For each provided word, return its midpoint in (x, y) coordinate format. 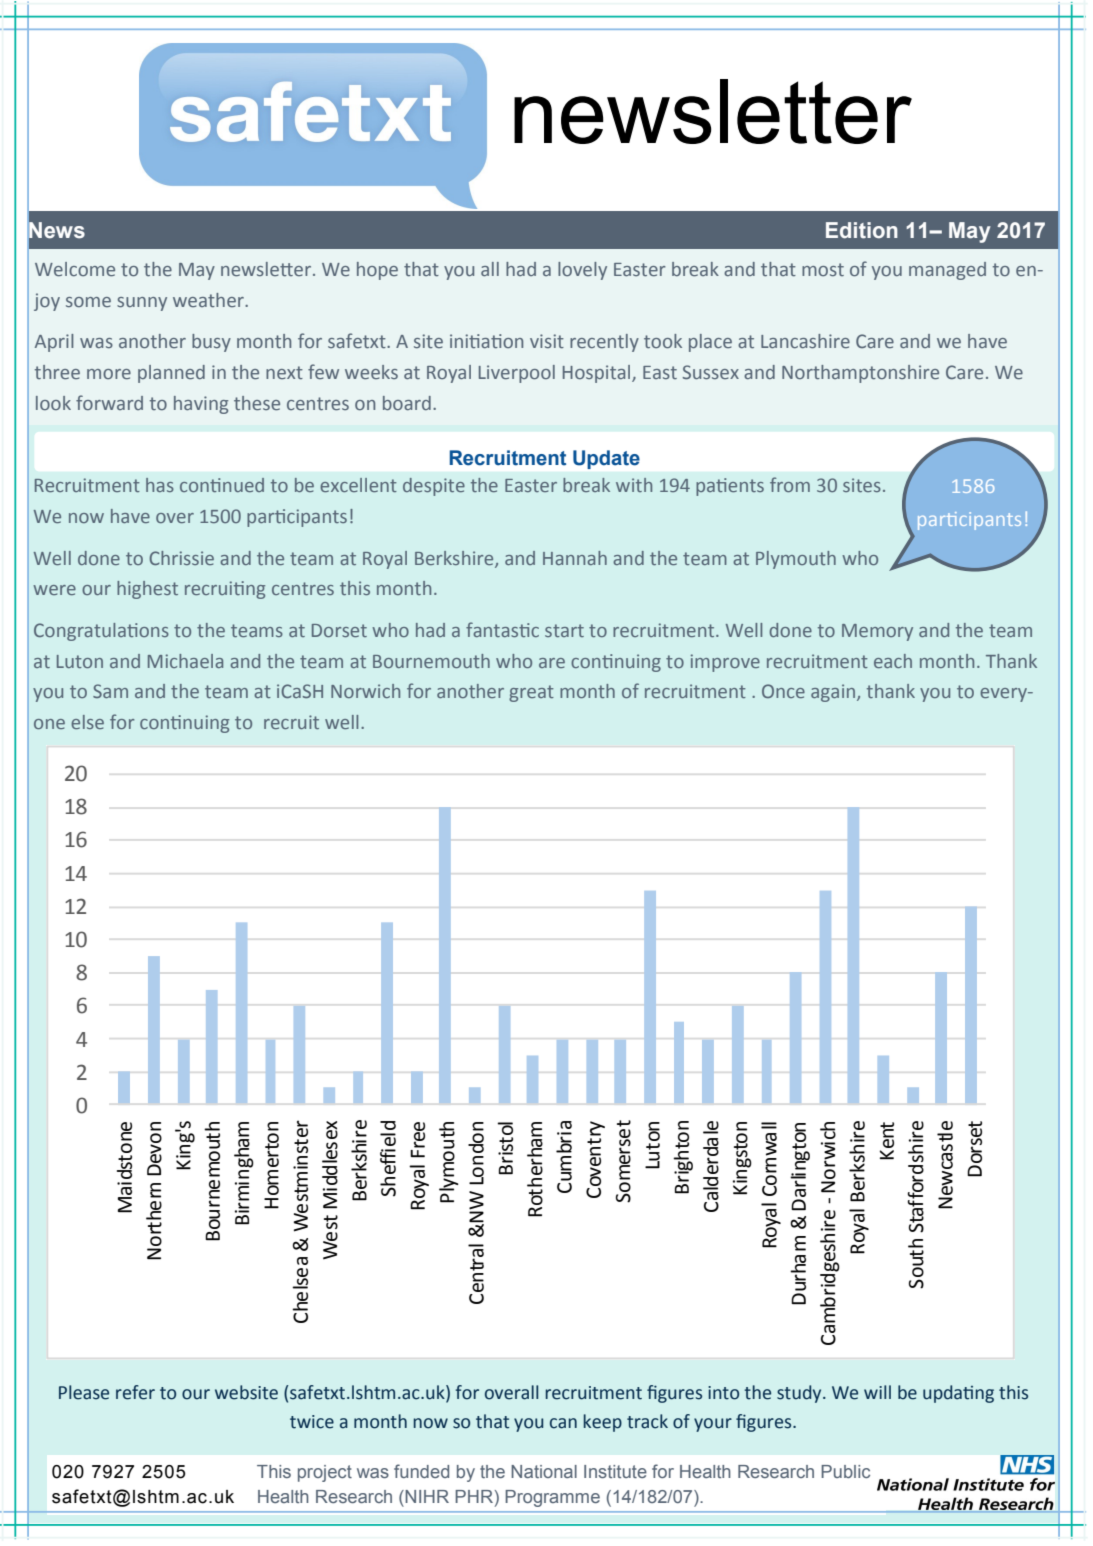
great (531, 693)
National (544, 1471)
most (823, 269)
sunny (142, 304)
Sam (110, 691)
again (834, 693)
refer (135, 1392)
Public (845, 1471)
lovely (582, 271)
